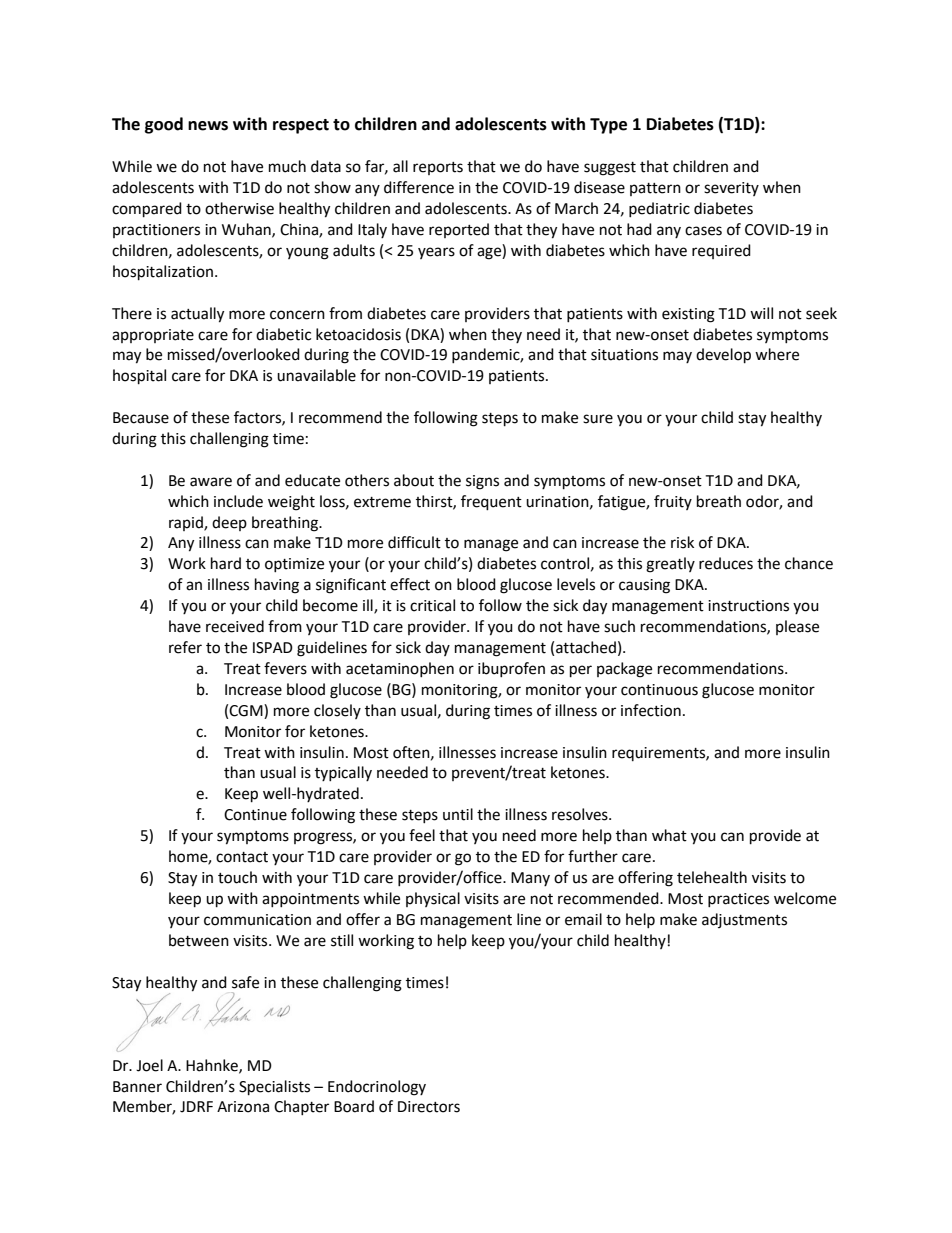  I want to click on until, so click(458, 814).
